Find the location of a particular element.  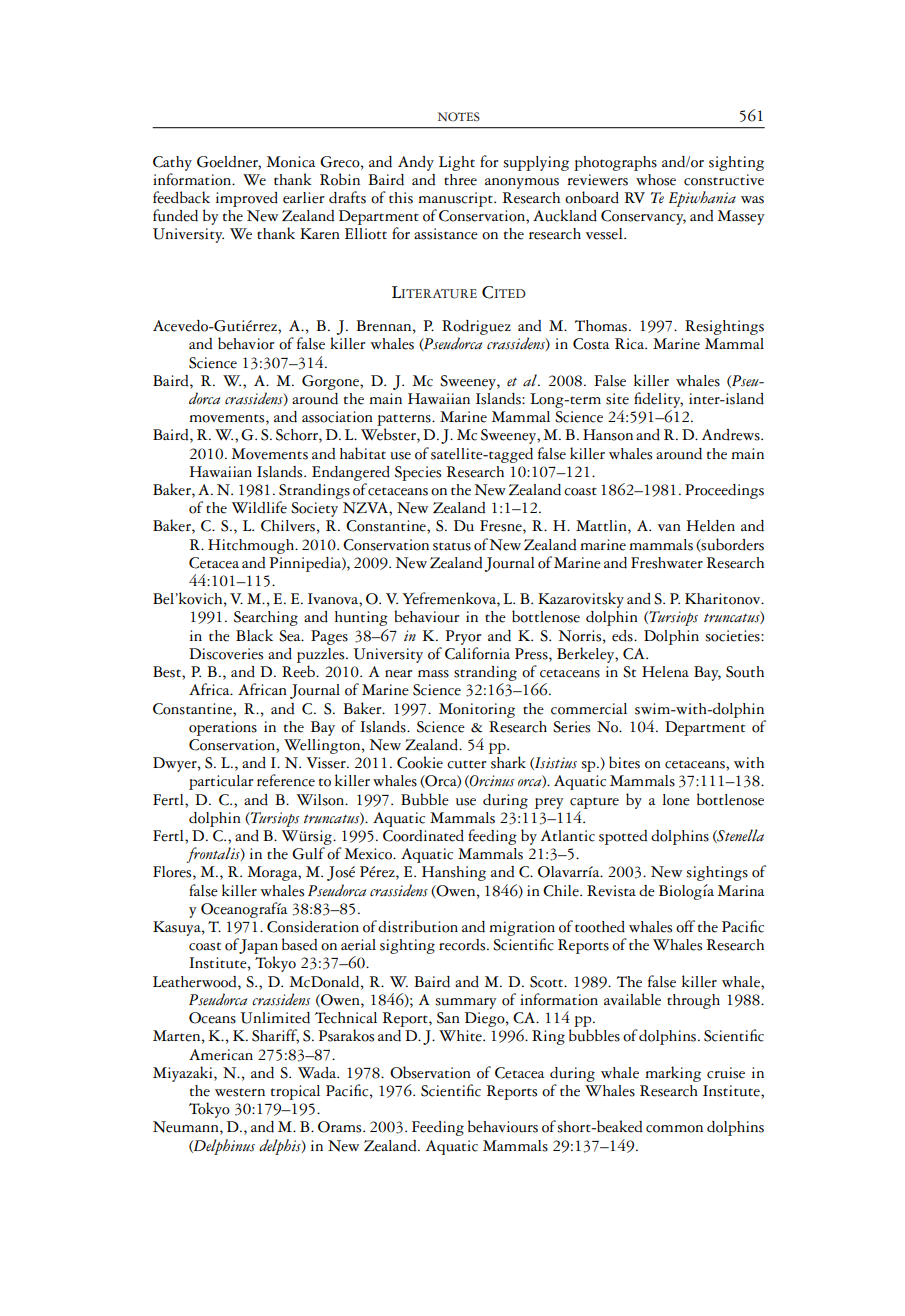

Gulf is located at coordinates (308, 853).
